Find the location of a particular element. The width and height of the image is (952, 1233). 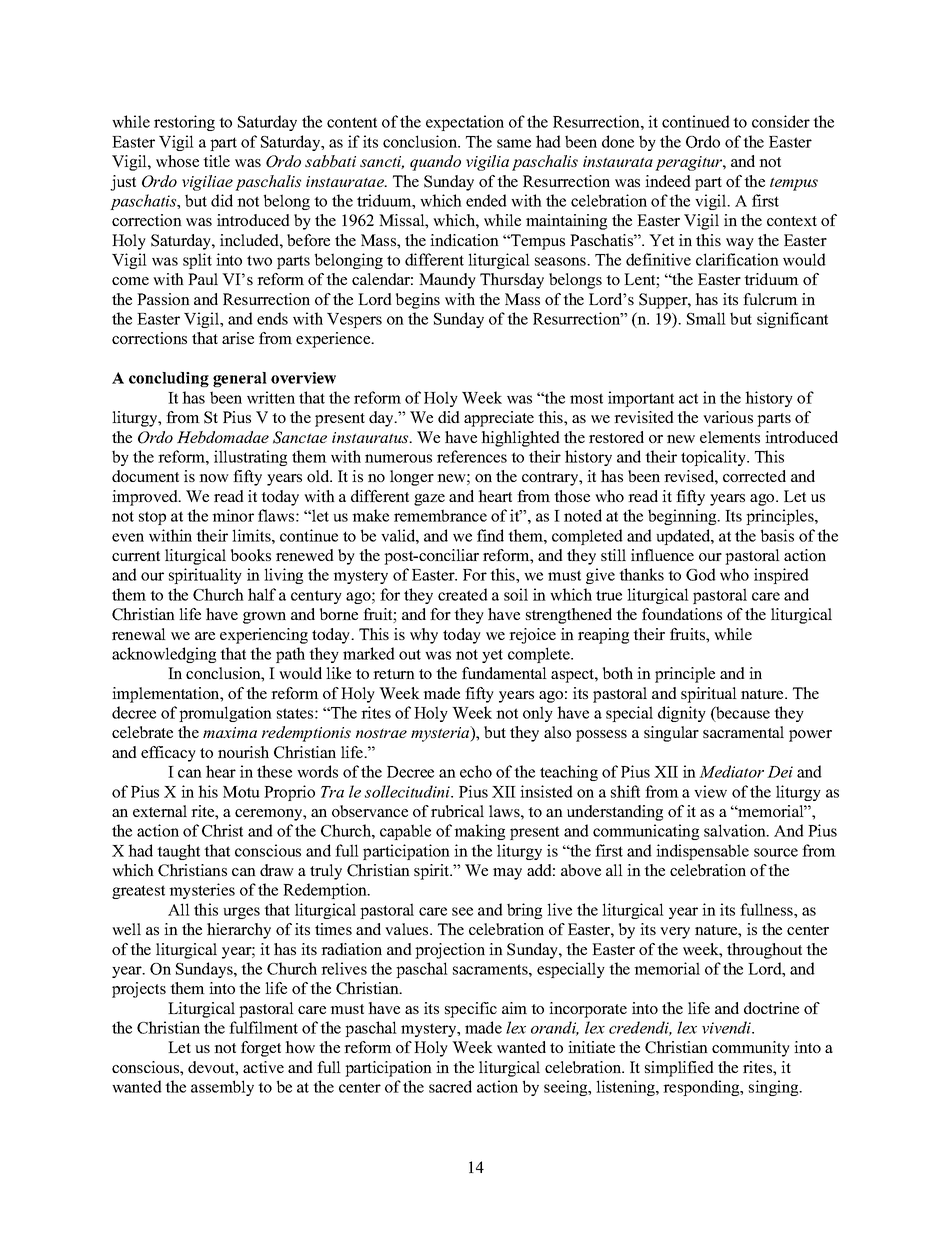

remembrance is located at coordinates (440, 515).
